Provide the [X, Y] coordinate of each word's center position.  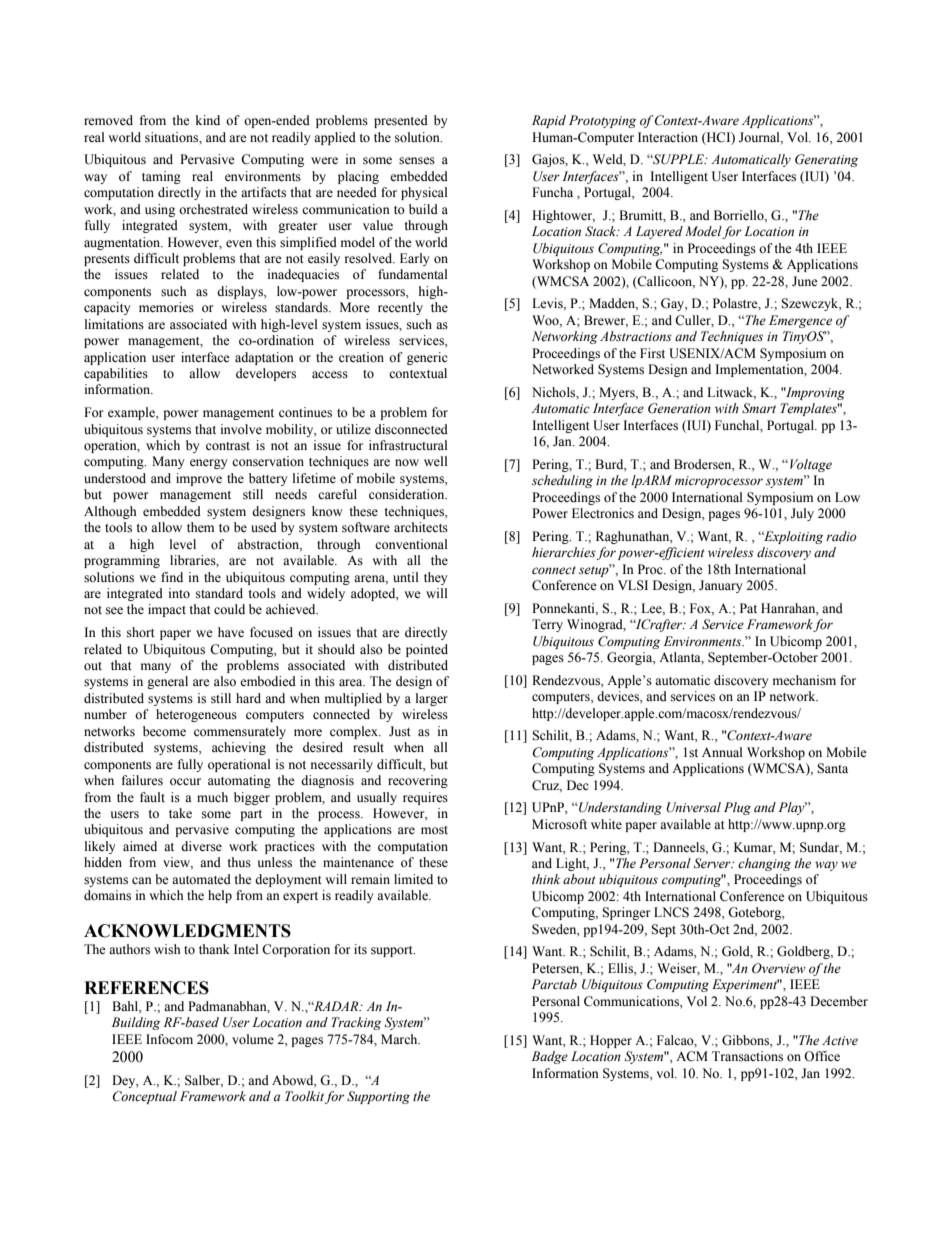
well [436, 461]
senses [417, 161]
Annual [722, 752]
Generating [826, 160]
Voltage [811, 465]
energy [209, 464]
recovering [418, 781]
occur [185, 781]
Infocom [169, 1039]
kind [208, 120]
